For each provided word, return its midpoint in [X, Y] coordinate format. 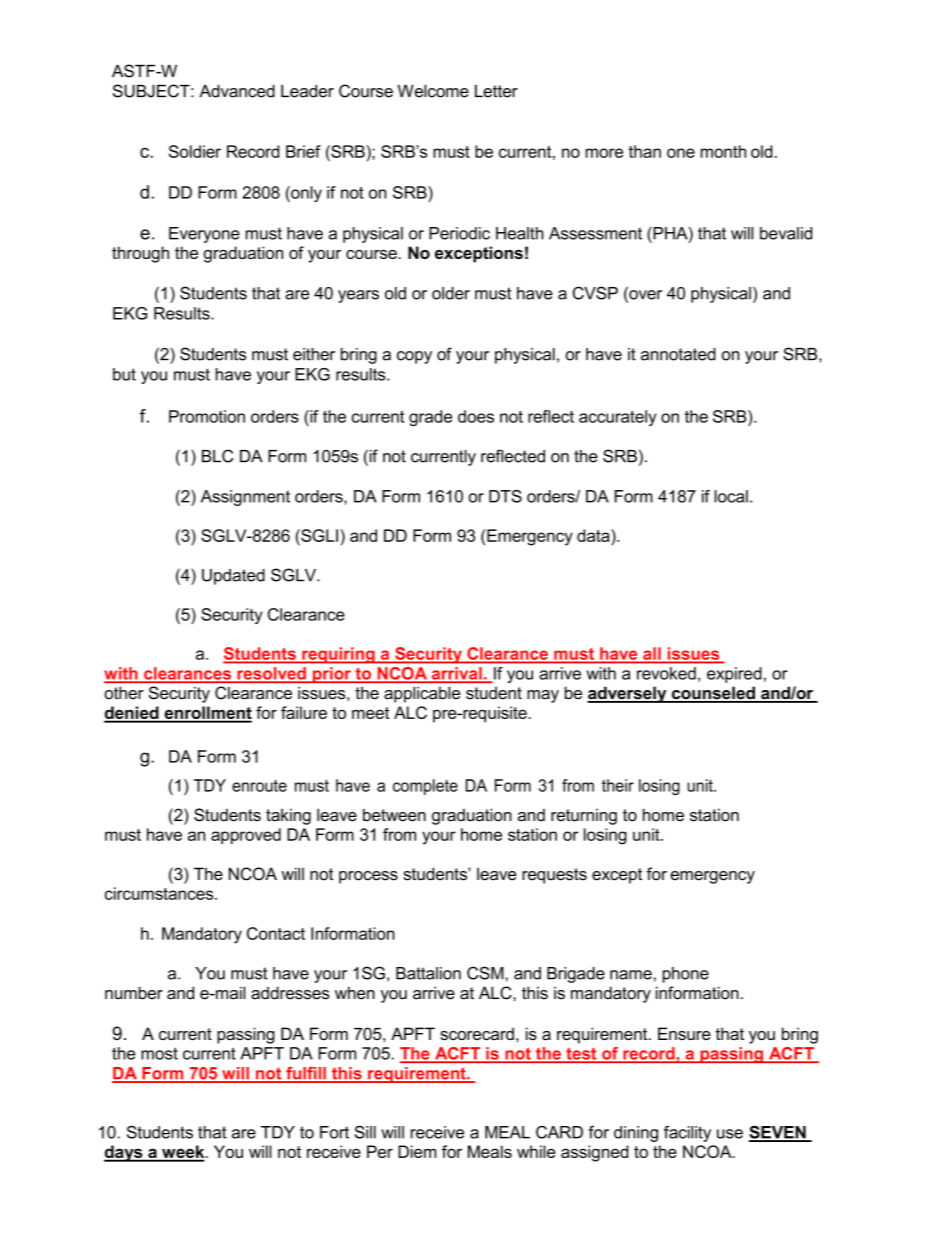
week [183, 1153]
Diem [417, 1151]
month [723, 151]
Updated [233, 577]
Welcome [433, 91]
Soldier [195, 151]
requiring [338, 655]
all [652, 653]
